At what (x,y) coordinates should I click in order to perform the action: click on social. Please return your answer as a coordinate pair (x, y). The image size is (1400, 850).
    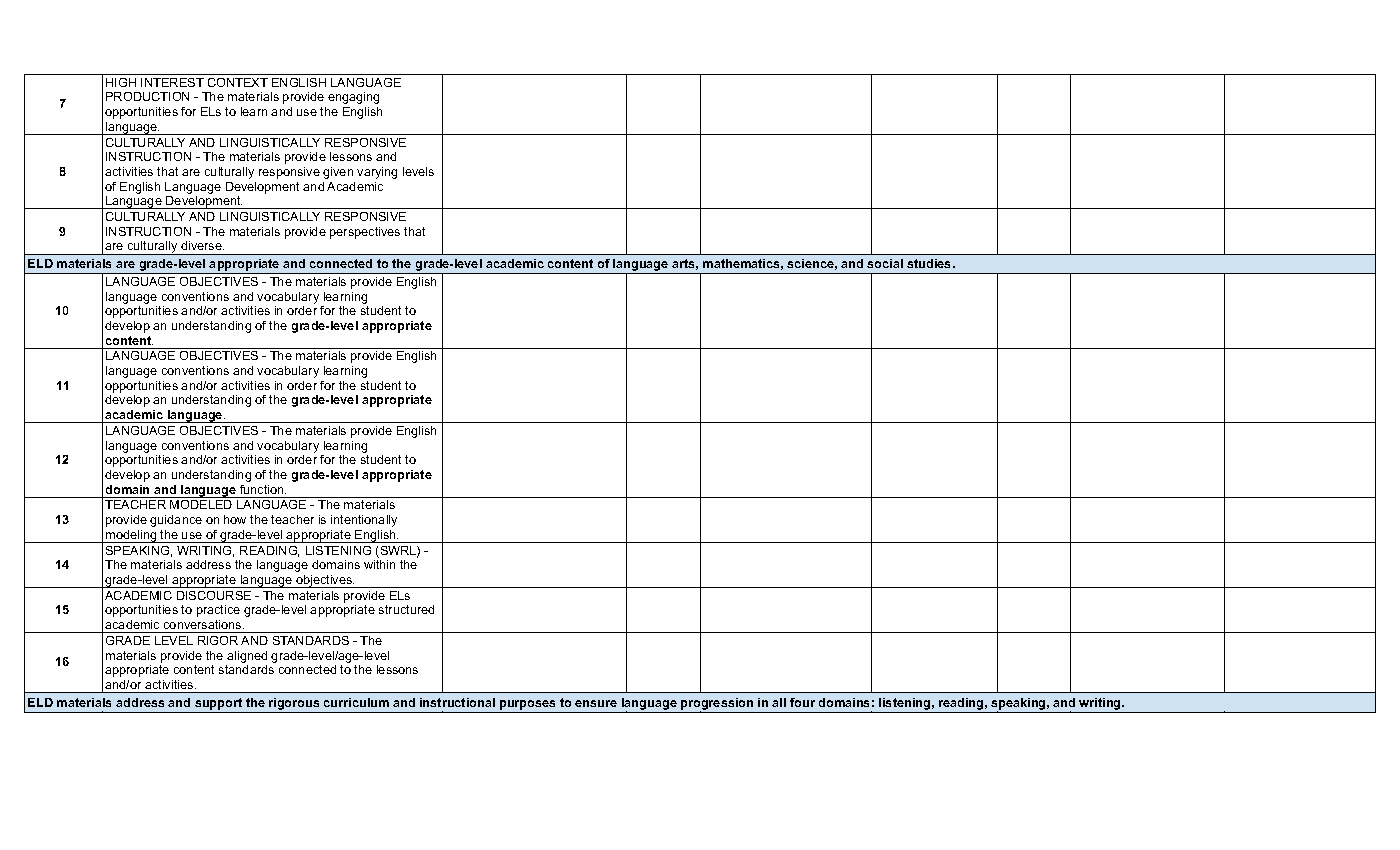
    Looking at the image, I should click on (885, 263).
